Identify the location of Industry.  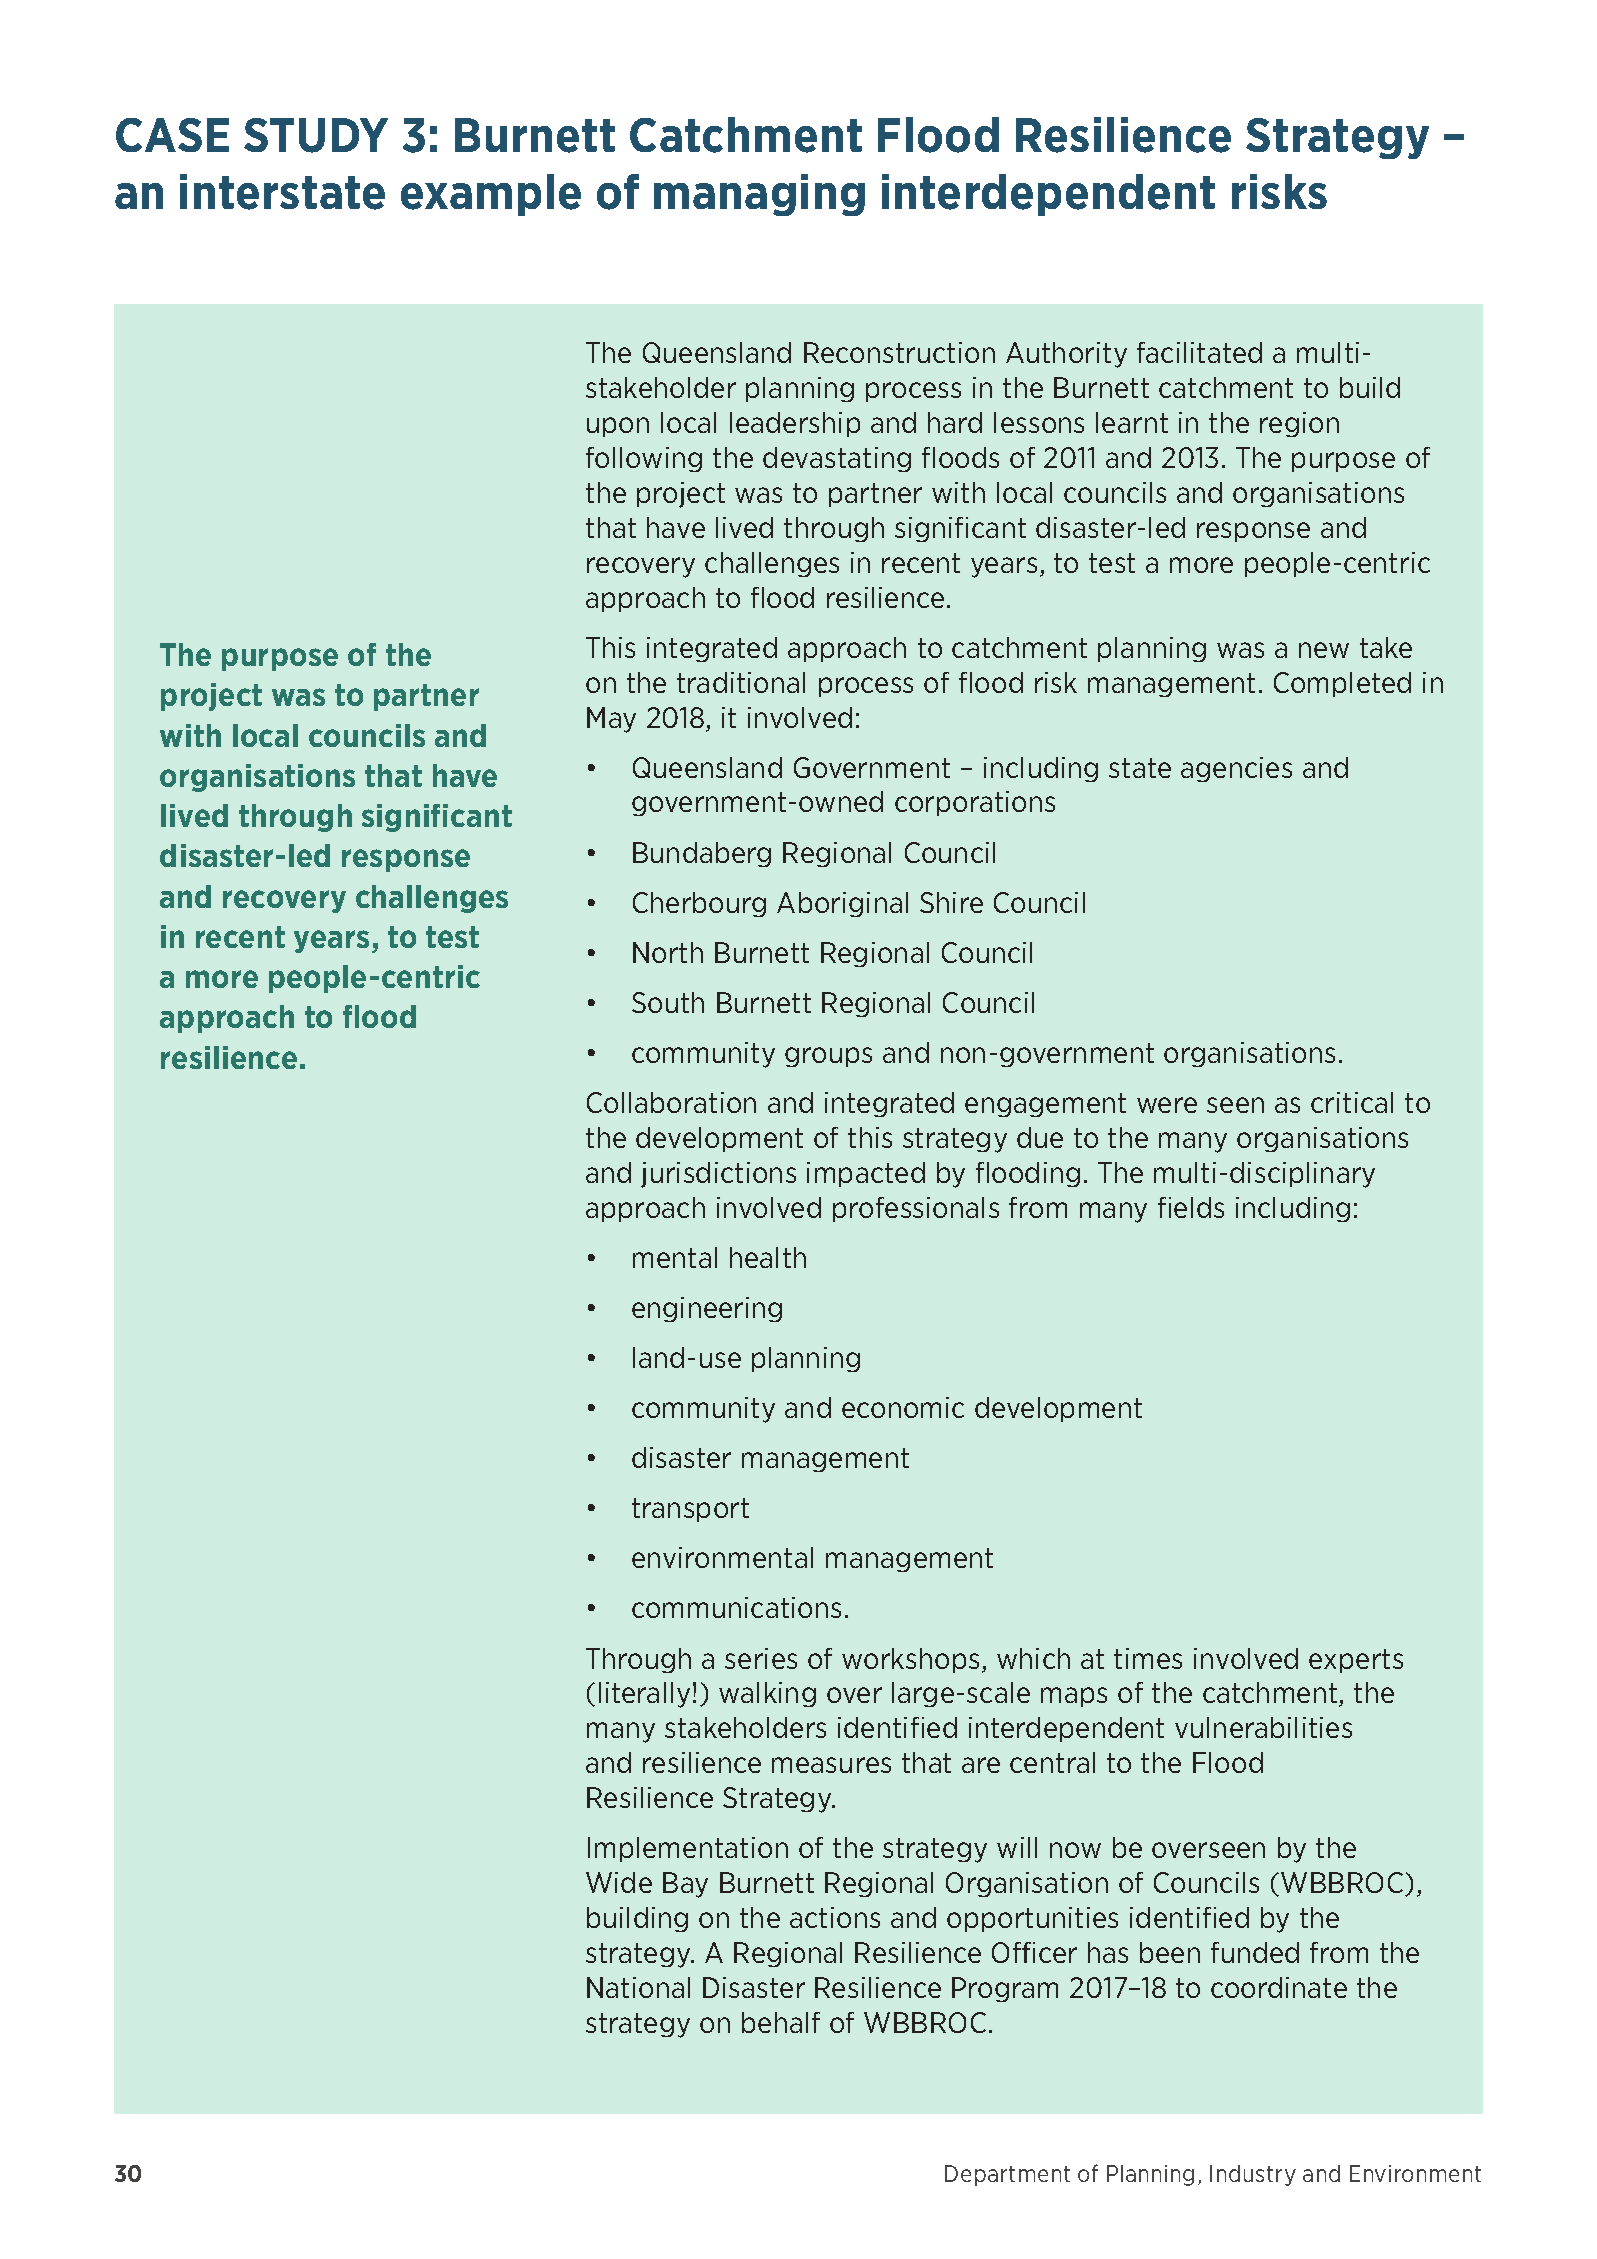
(1253, 2175).
